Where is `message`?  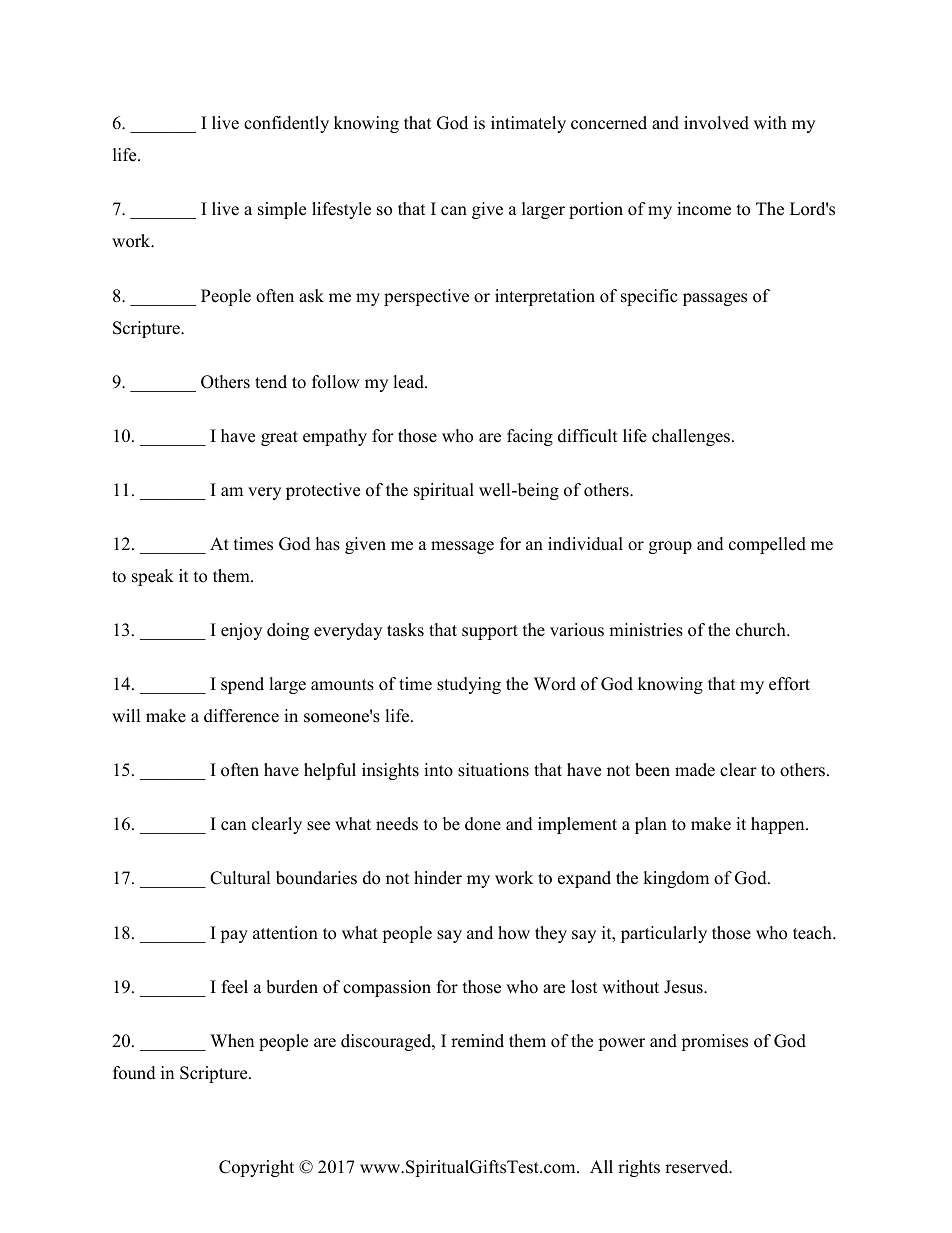
message is located at coordinates (462, 547).
